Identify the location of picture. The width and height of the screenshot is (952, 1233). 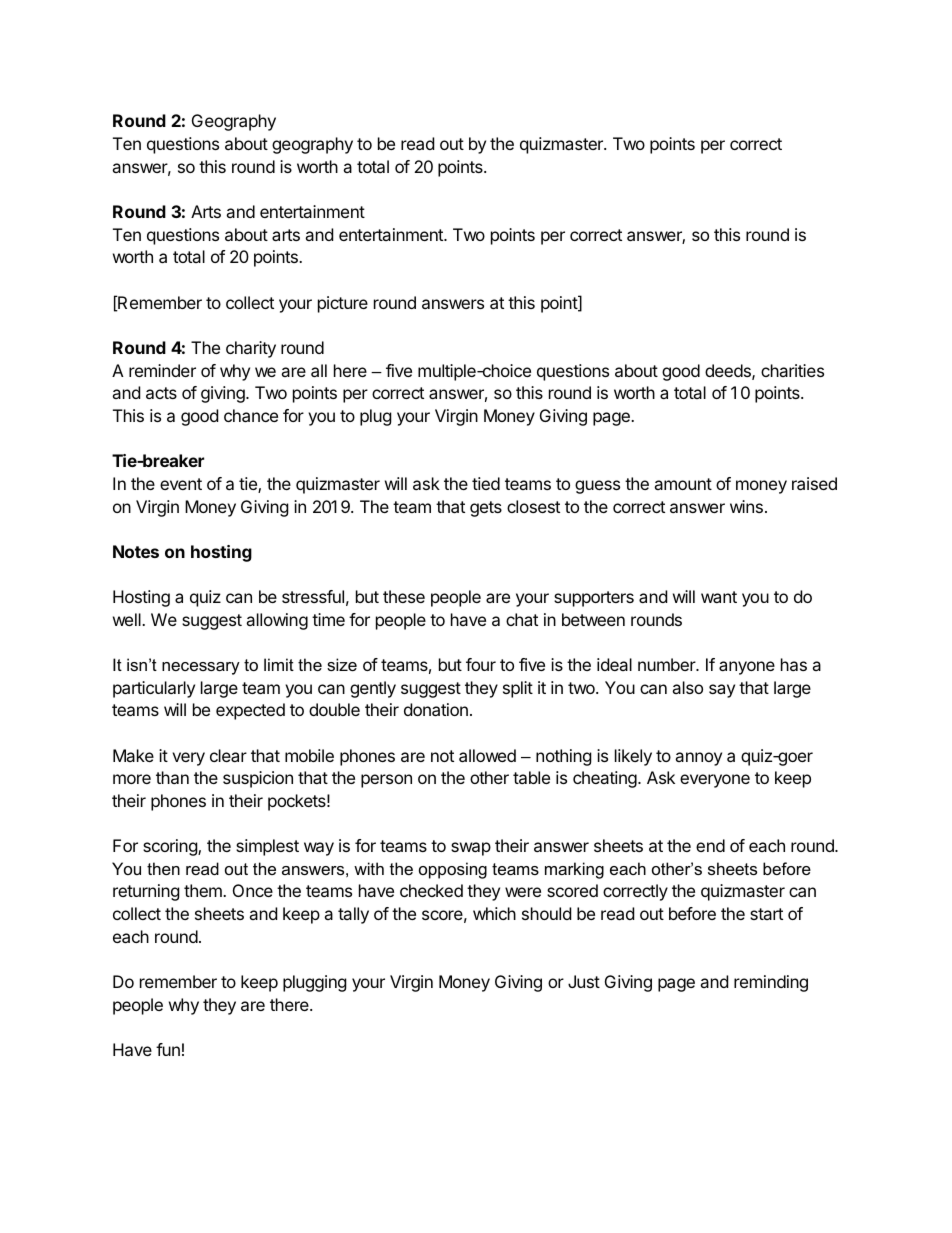
(343, 304).
